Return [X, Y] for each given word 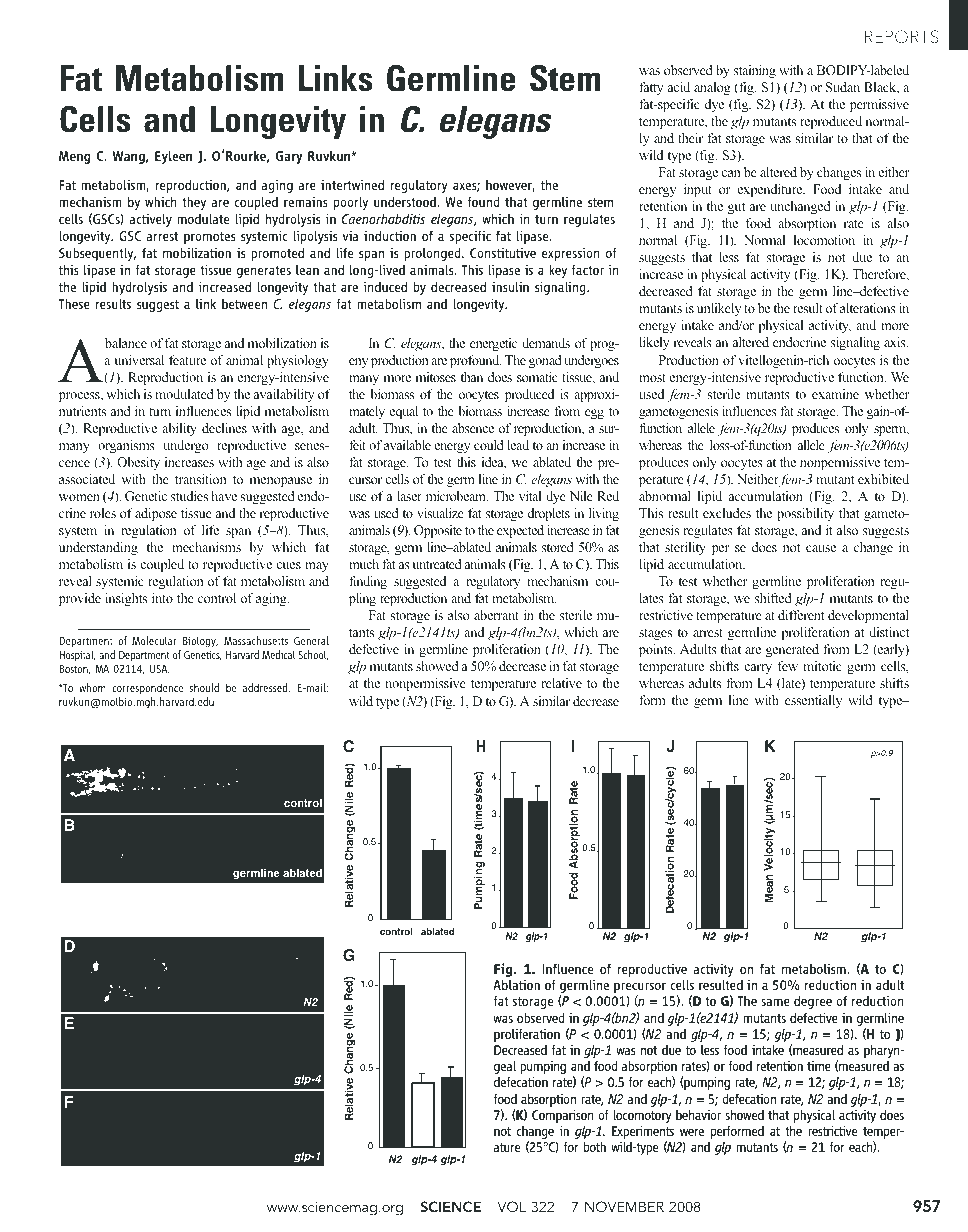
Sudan [843, 87]
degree [813, 1002]
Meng [75, 157]
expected [520, 531]
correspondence [147, 689]
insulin [510, 286]
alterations [868, 308]
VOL [512, 1206]
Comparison [563, 1117]
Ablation [516, 984]
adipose [156, 514]
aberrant [496, 615]
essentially [813, 701]
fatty [651, 88]
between [244, 303]
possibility [805, 514]
